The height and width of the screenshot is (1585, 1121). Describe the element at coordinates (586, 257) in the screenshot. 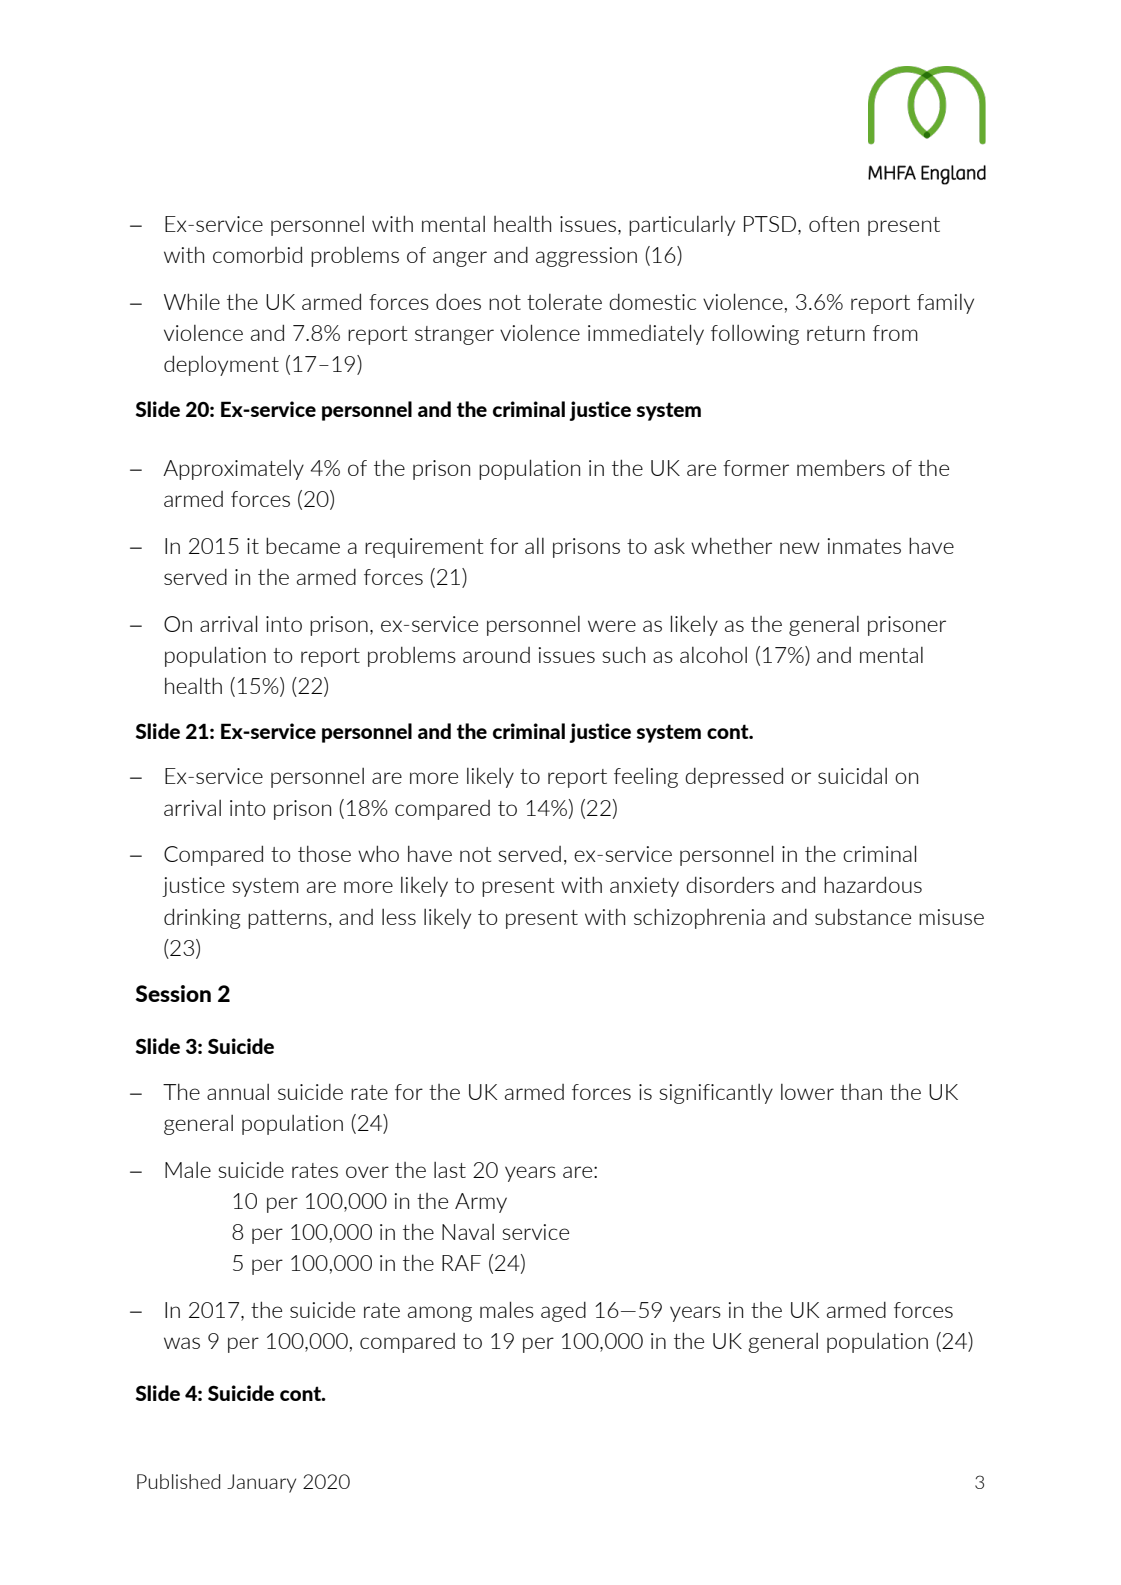

I see `aggression` at that location.
